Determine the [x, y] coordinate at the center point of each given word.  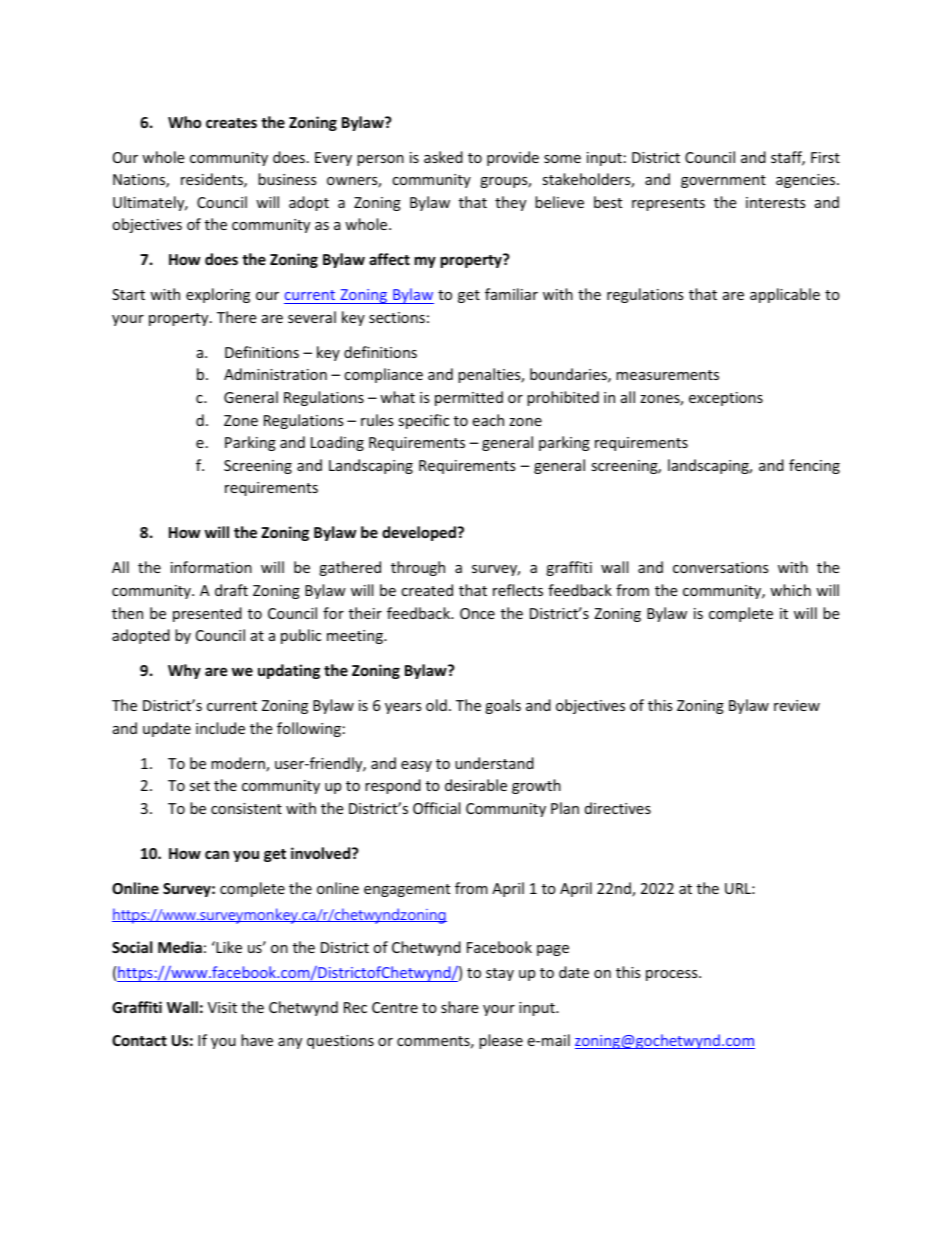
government [723, 181]
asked [443, 157]
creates [231, 123]
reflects [518, 590]
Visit [222, 1007]
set [200, 786]
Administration [275, 374]
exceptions [726, 399]
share [459, 1007]
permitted [469, 398]
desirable [476, 785]
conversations [721, 567]
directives [618, 808]
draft [231, 590]
